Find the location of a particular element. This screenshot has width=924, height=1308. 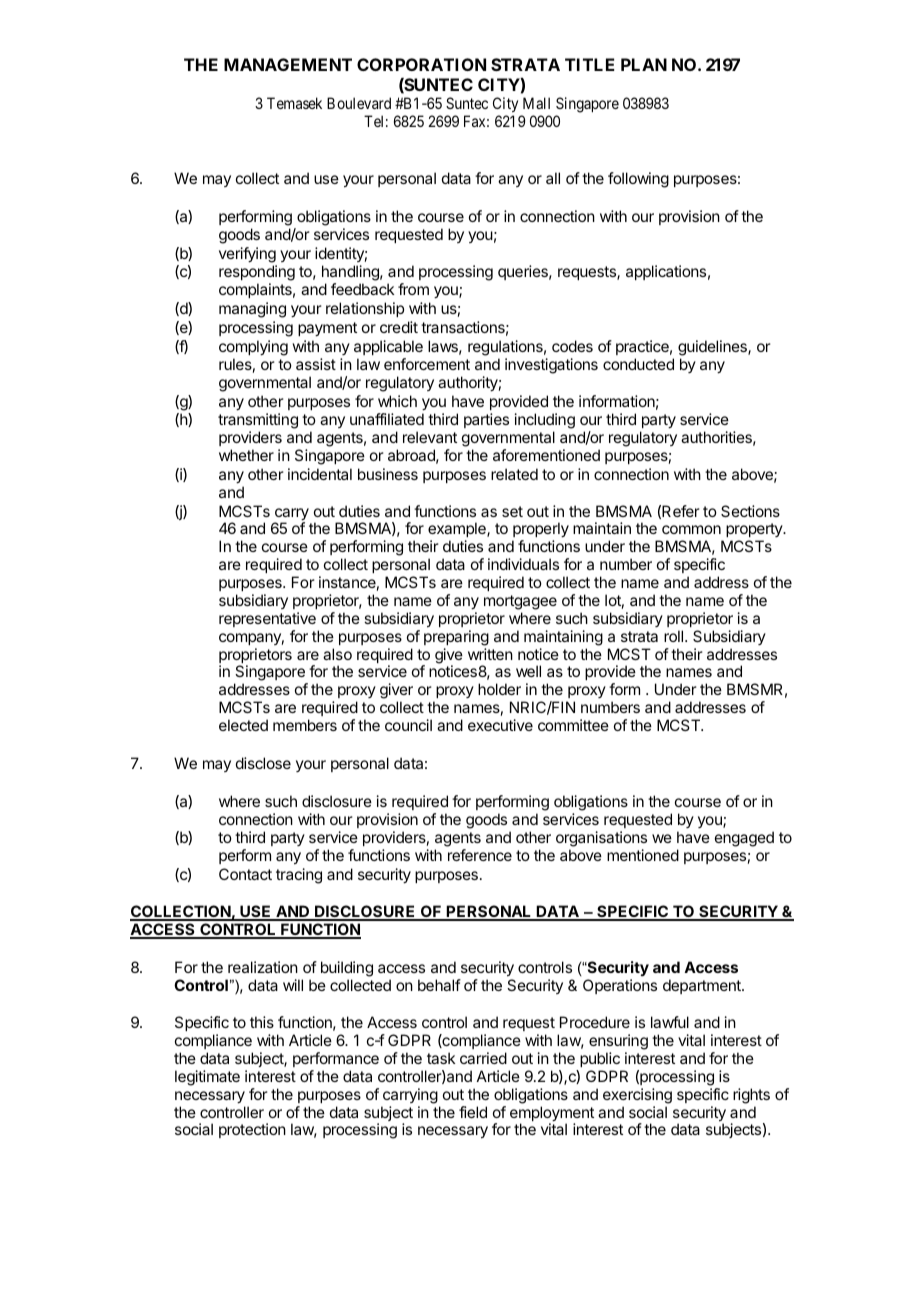

set is located at coordinates (512, 511).
